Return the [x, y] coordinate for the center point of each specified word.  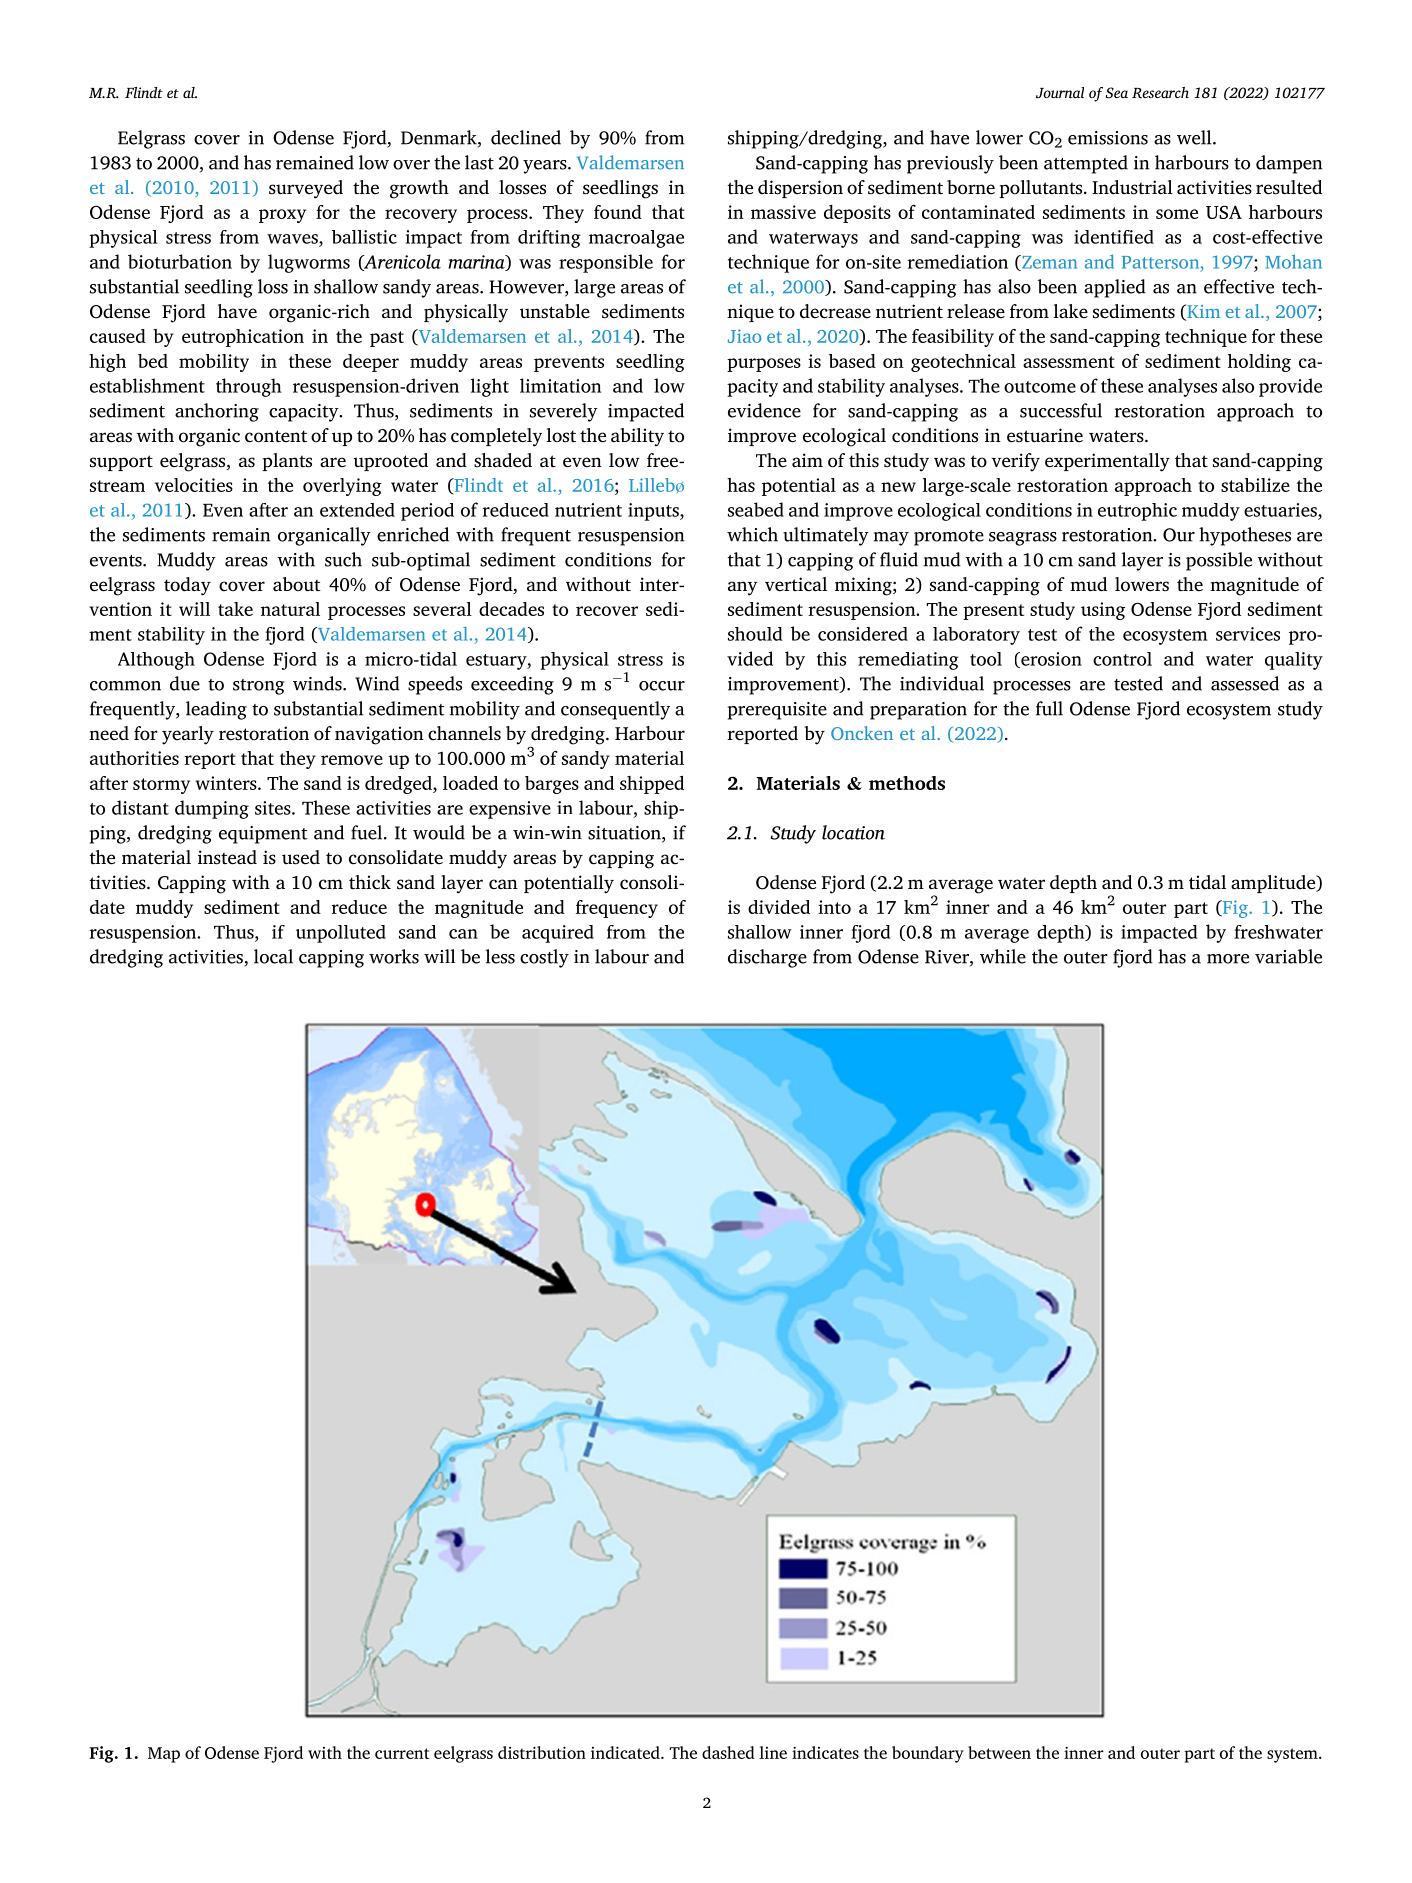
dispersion [800, 189]
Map [164, 1755]
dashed [728, 1752]
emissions [1108, 138]
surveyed [306, 189]
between [999, 1752]
